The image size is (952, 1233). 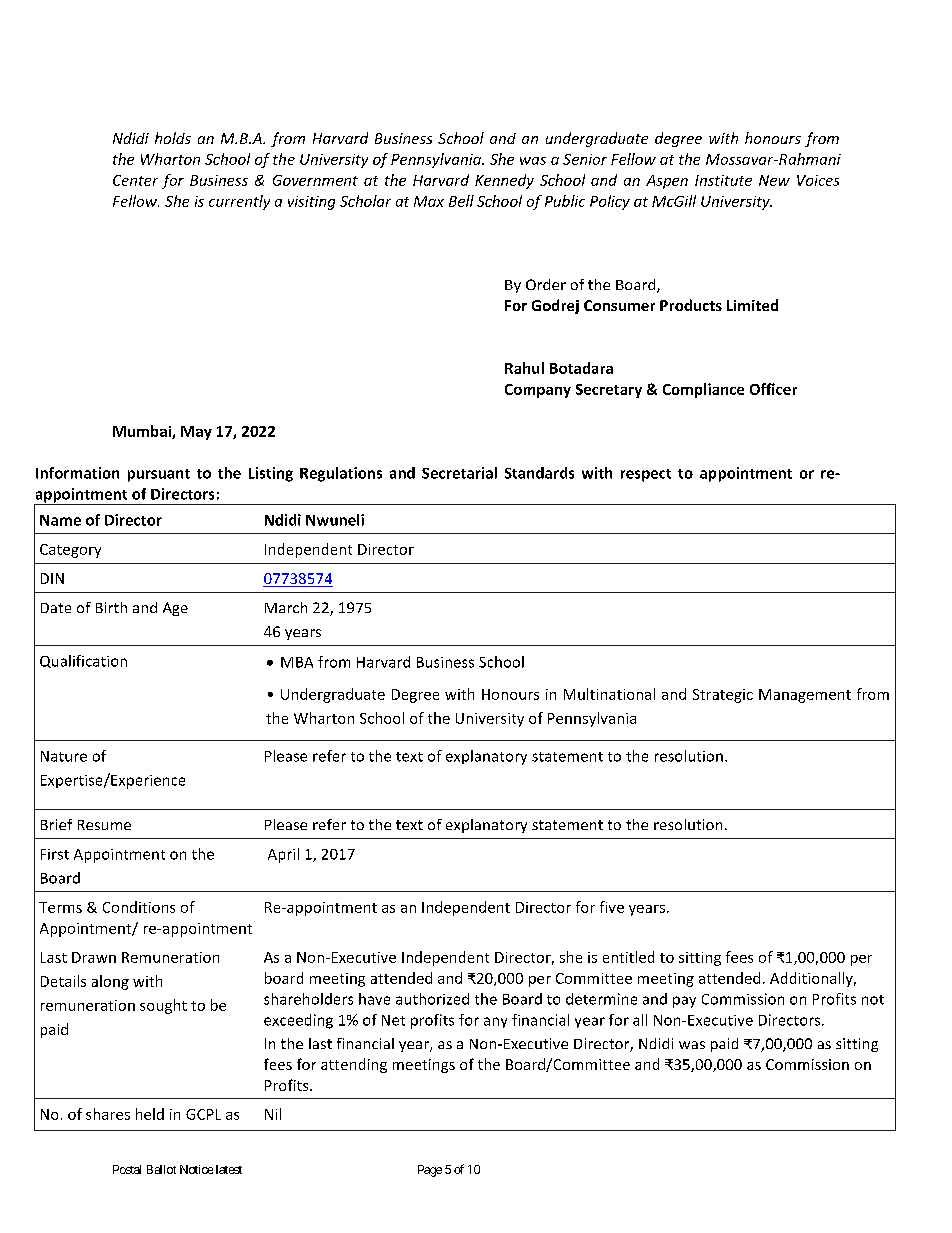 I want to click on Institute, so click(x=723, y=180).
